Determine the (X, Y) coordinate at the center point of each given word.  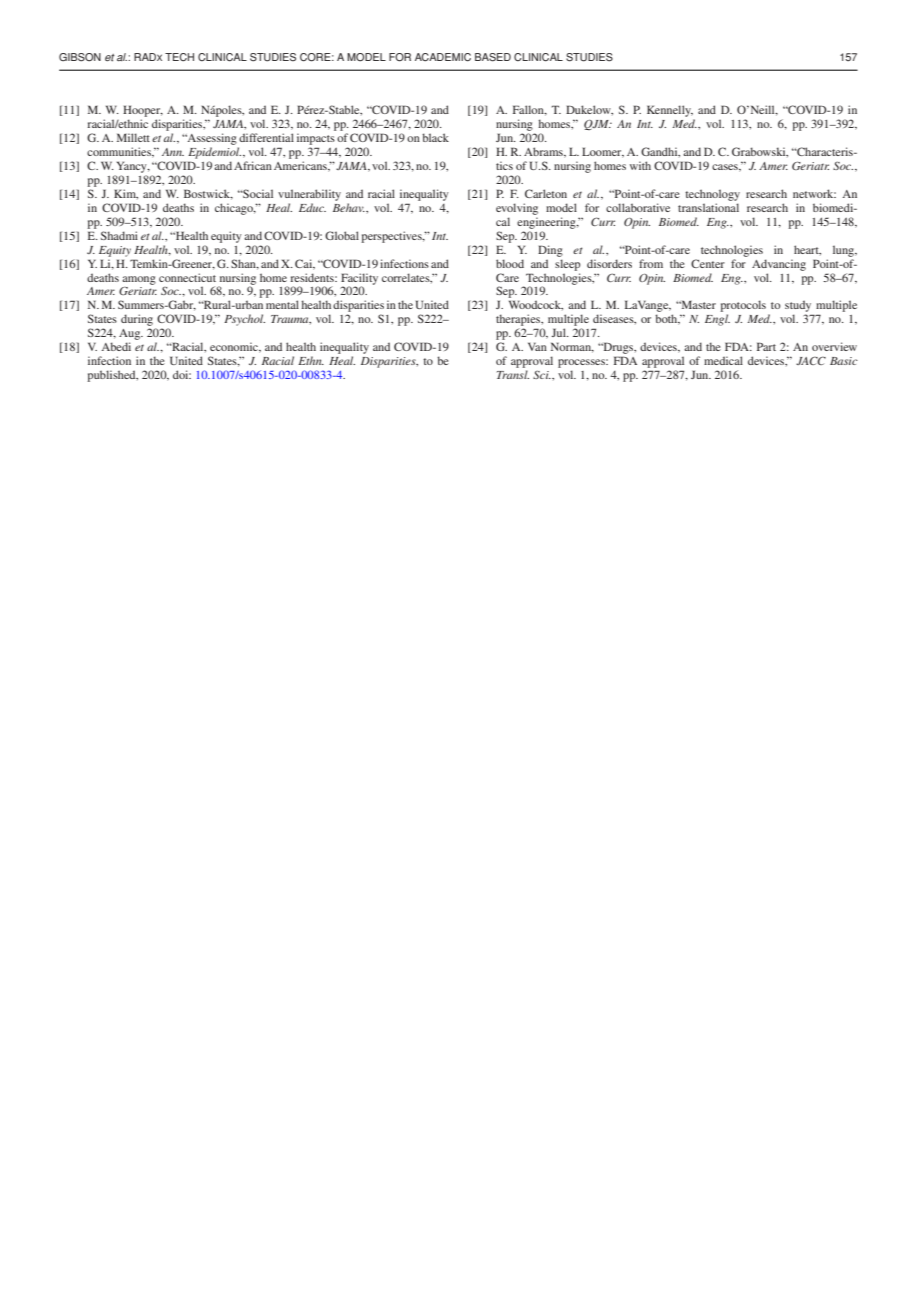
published (112, 376)
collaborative (638, 207)
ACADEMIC (443, 57)
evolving (517, 209)
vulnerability (309, 195)
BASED (493, 57)
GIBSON (80, 57)
